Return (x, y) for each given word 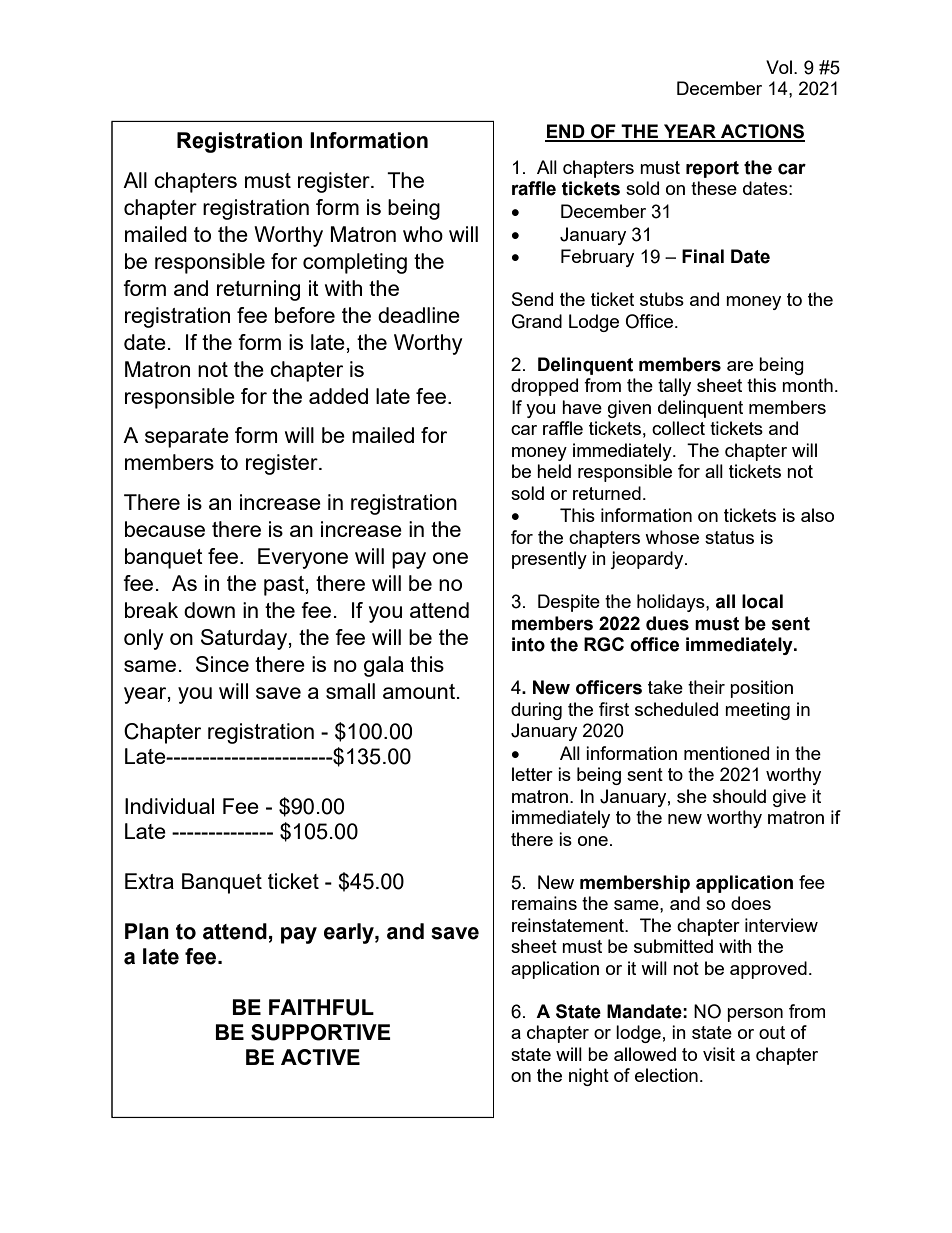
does (751, 903)
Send (532, 299)
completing (355, 263)
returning (258, 290)
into (528, 644)
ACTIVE (320, 1057)
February (597, 258)
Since (222, 664)
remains (544, 903)
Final (703, 256)
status (729, 537)
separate (187, 438)
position (761, 689)
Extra (149, 881)
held (554, 471)
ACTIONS (762, 132)
